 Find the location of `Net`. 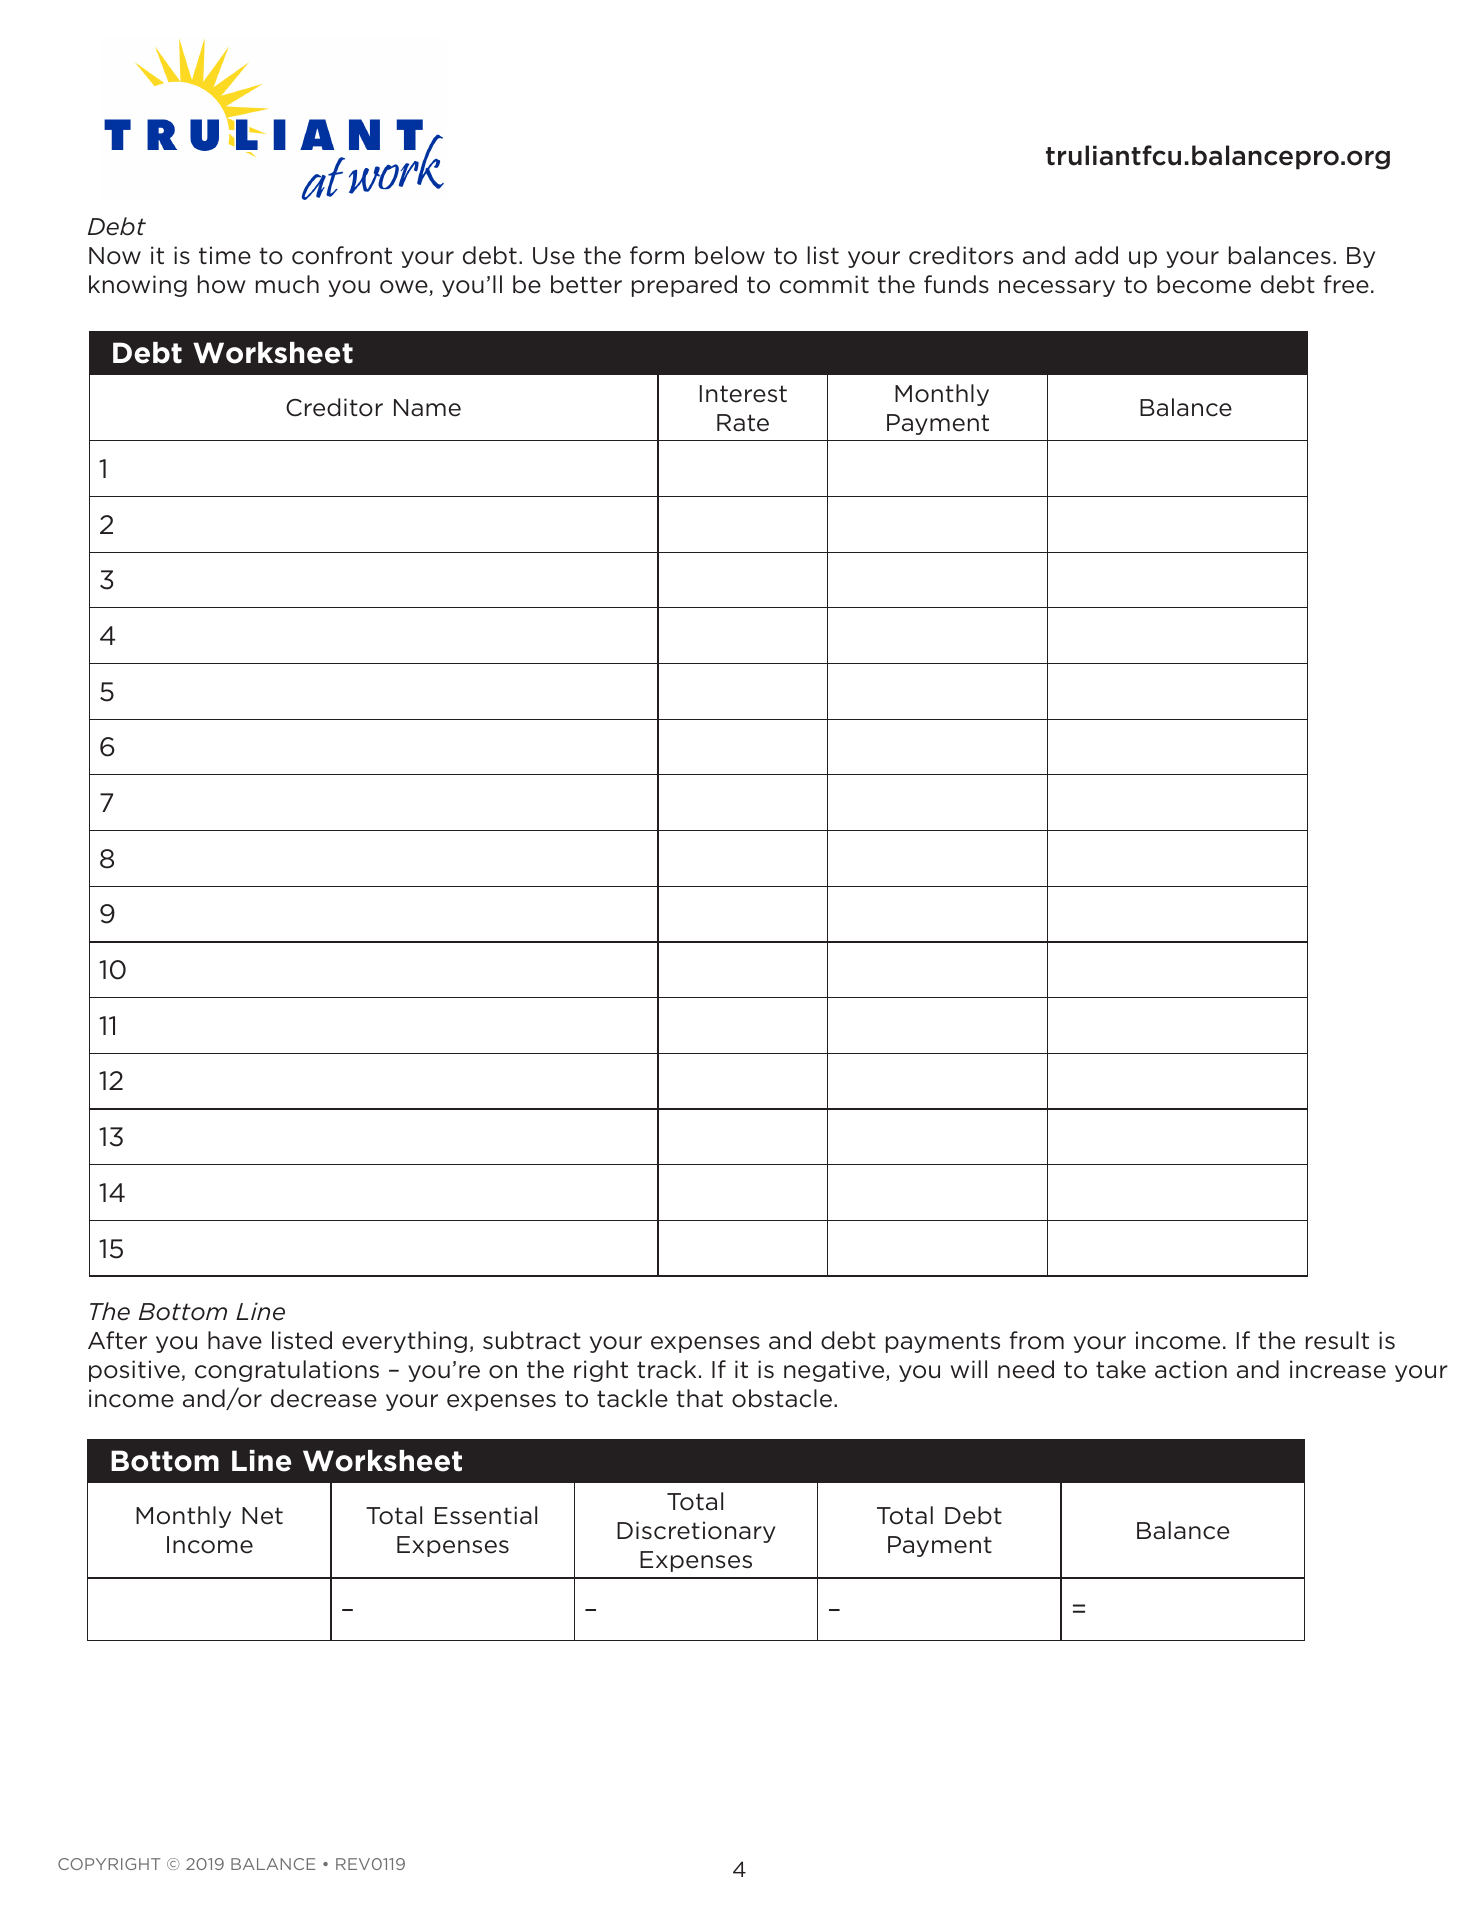

Net is located at coordinates (262, 1516).
